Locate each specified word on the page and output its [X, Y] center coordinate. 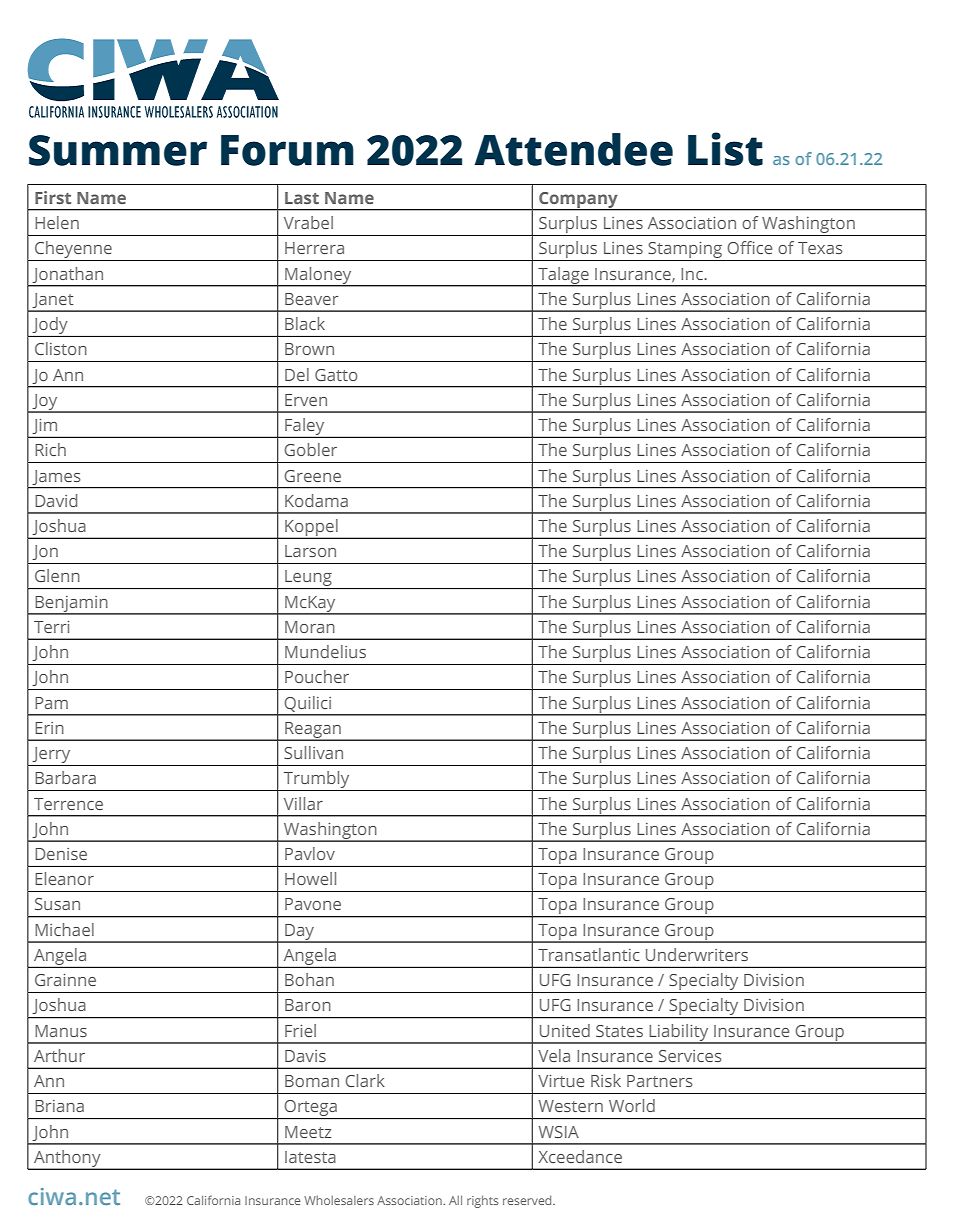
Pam [51, 703]
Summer [118, 150]
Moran [310, 627]
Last [302, 198]
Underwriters [697, 954]
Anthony [67, 1159]
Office [749, 247]
